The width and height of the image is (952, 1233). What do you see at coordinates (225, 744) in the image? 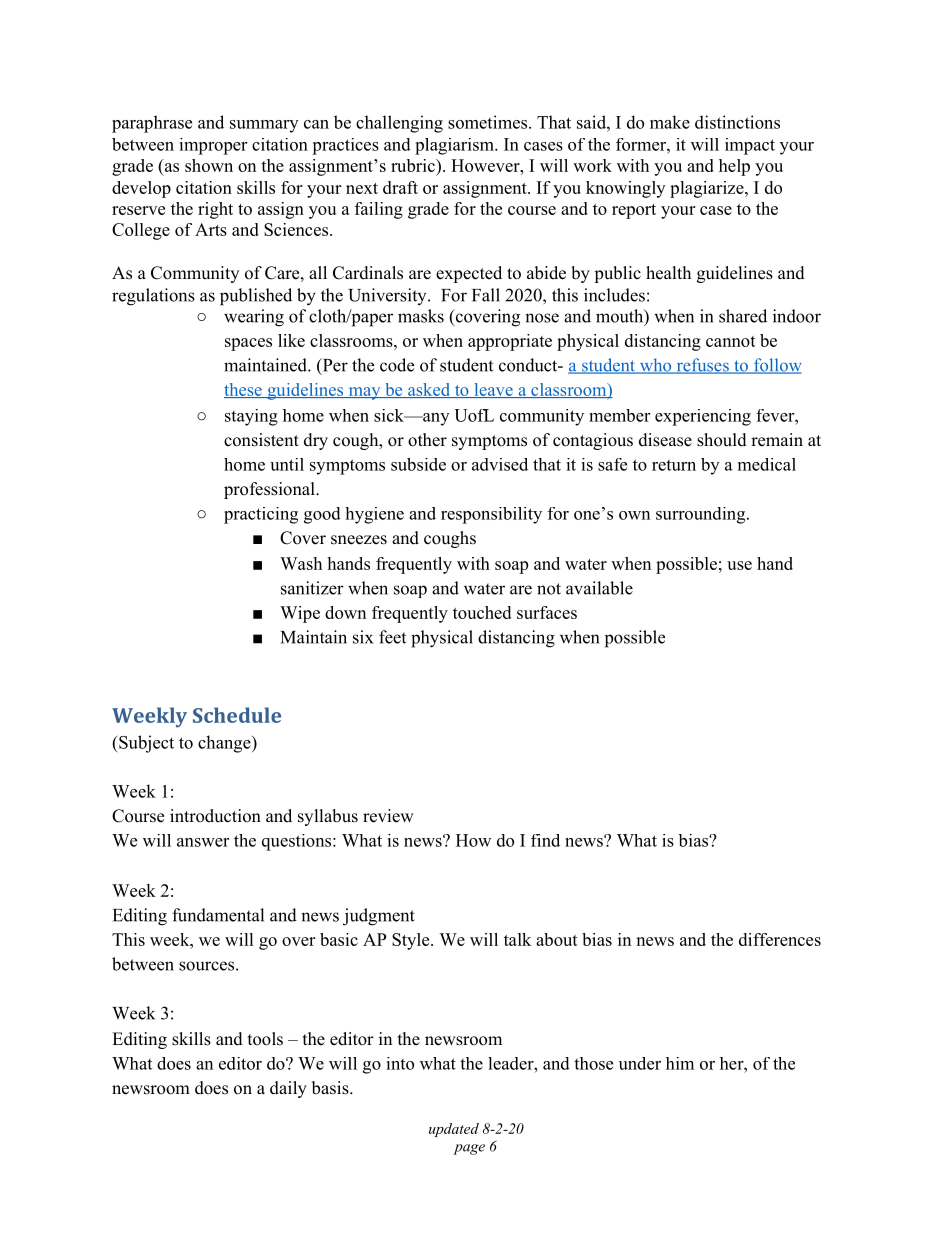
I see `change` at bounding box center [225, 744].
